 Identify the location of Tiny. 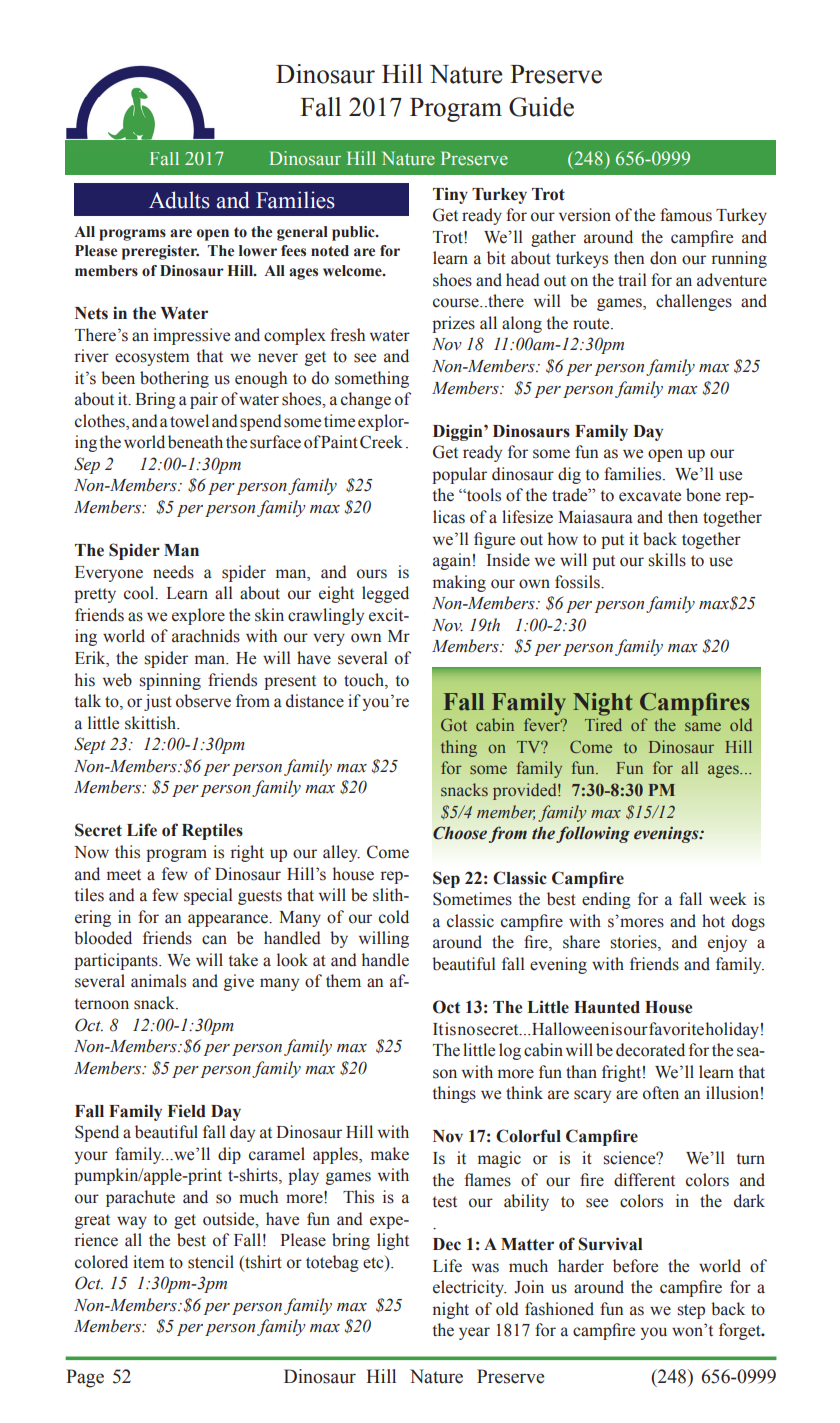
(450, 195).
